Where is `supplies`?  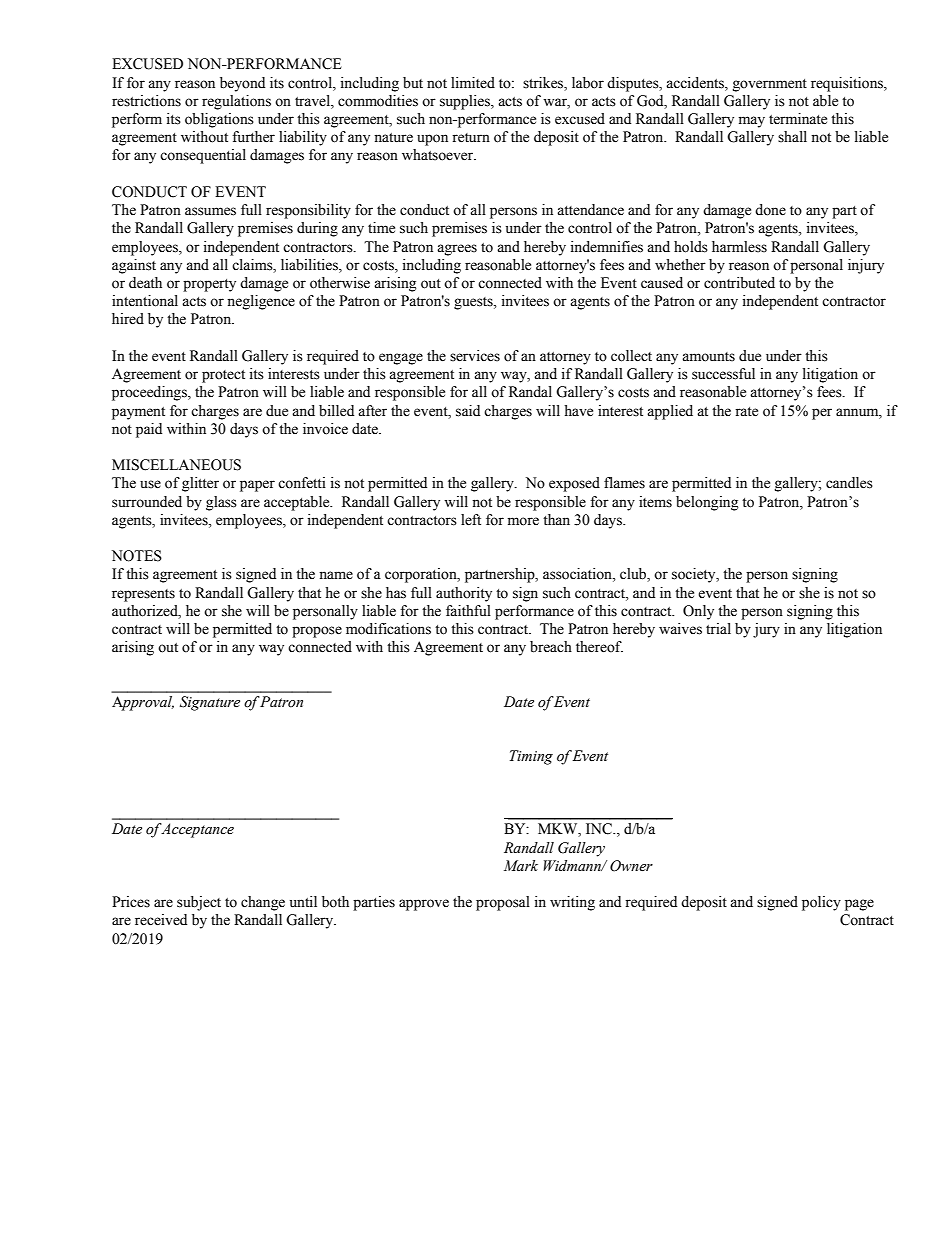 supplies is located at coordinates (466, 102).
